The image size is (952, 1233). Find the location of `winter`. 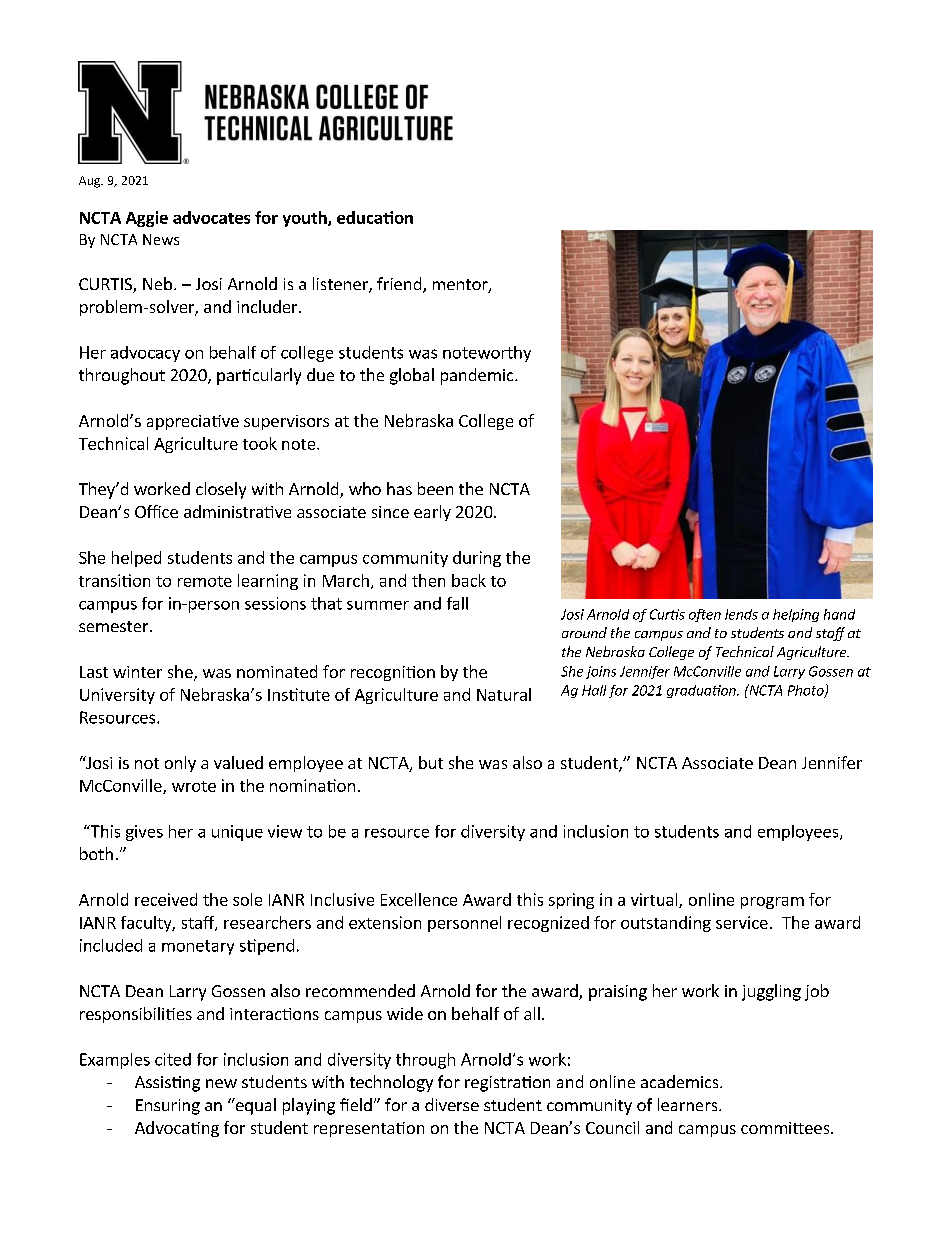

winter is located at coordinates (137, 672).
